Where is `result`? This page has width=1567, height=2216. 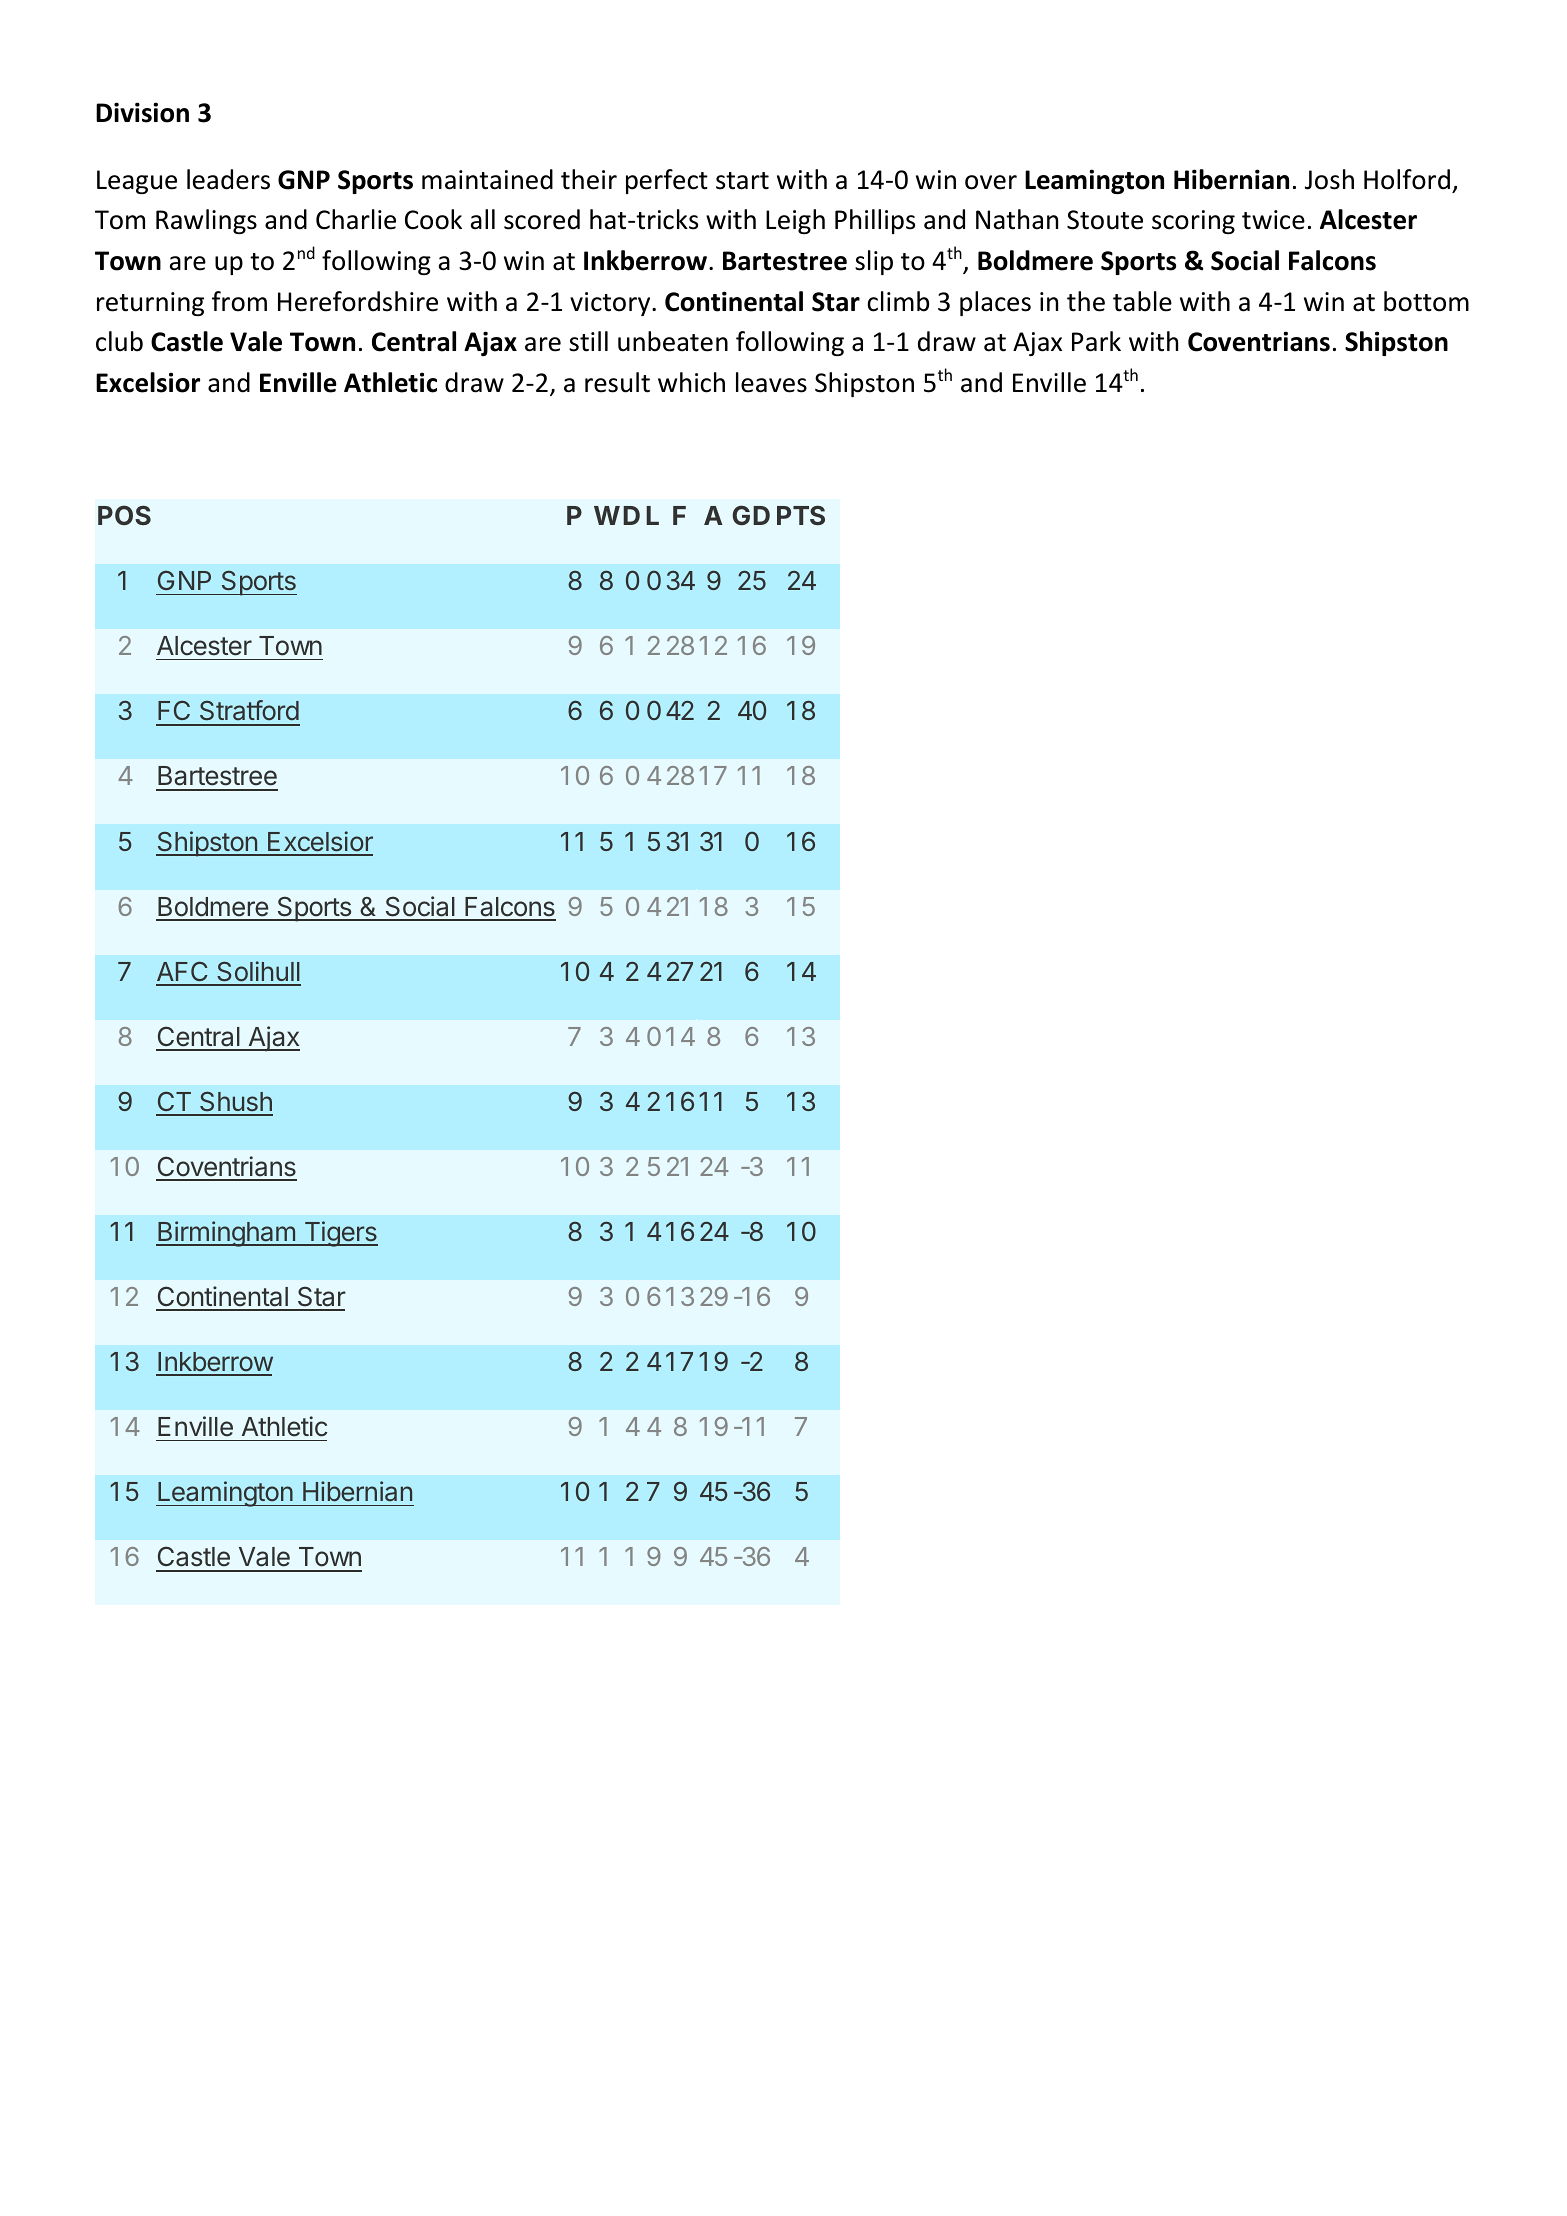
result is located at coordinates (617, 382).
